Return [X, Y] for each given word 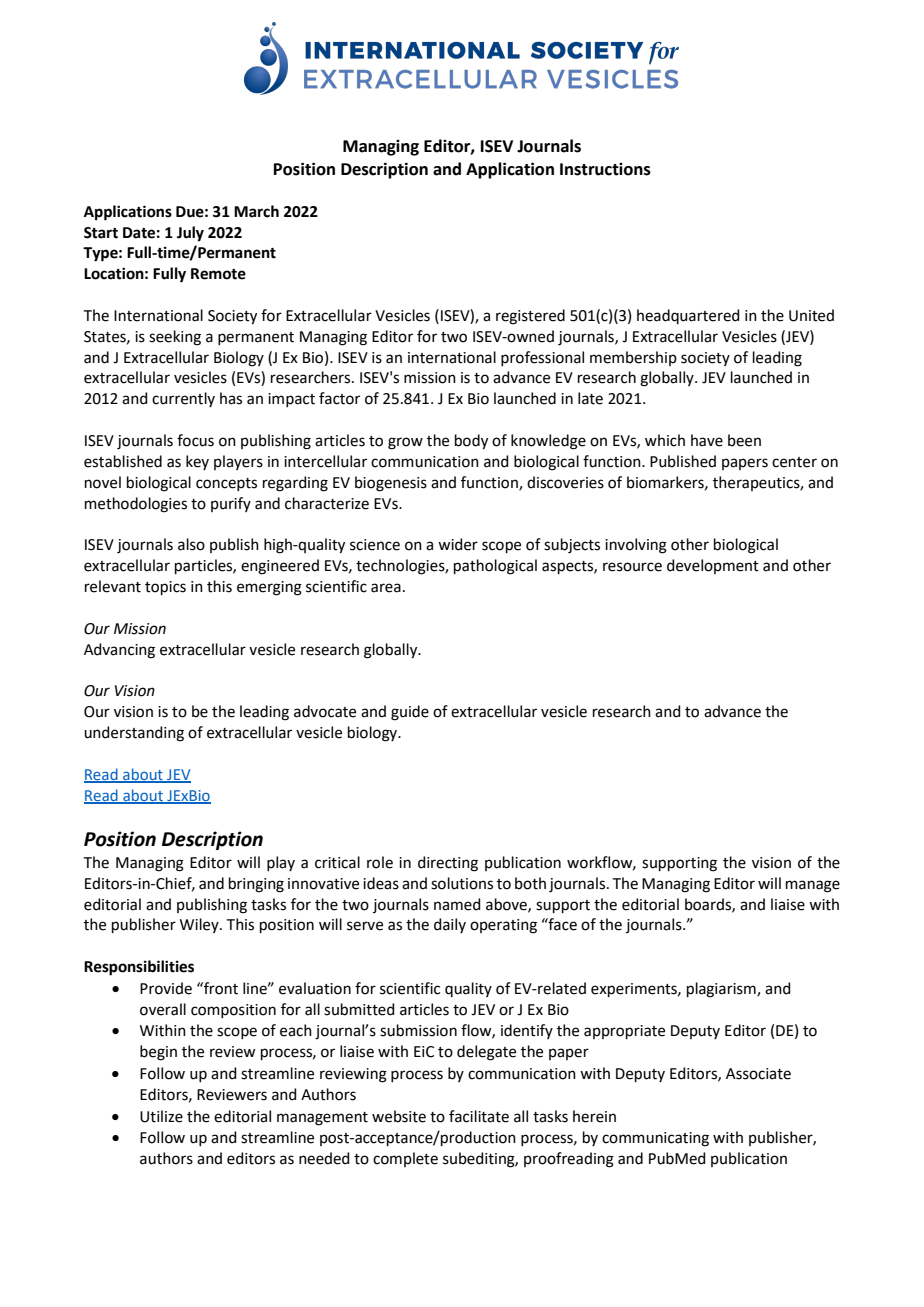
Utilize [161, 1116]
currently [183, 399]
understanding [134, 734]
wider [458, 544]
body [471, 442]
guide [410, 713]
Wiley [200, 925]
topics [165, 588]
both [530, 883]
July [190, 234]
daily [450, 925]
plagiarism [722, 990]
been [744, 440]
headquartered [688, 316]
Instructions [605, 169]
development [713, 566]
